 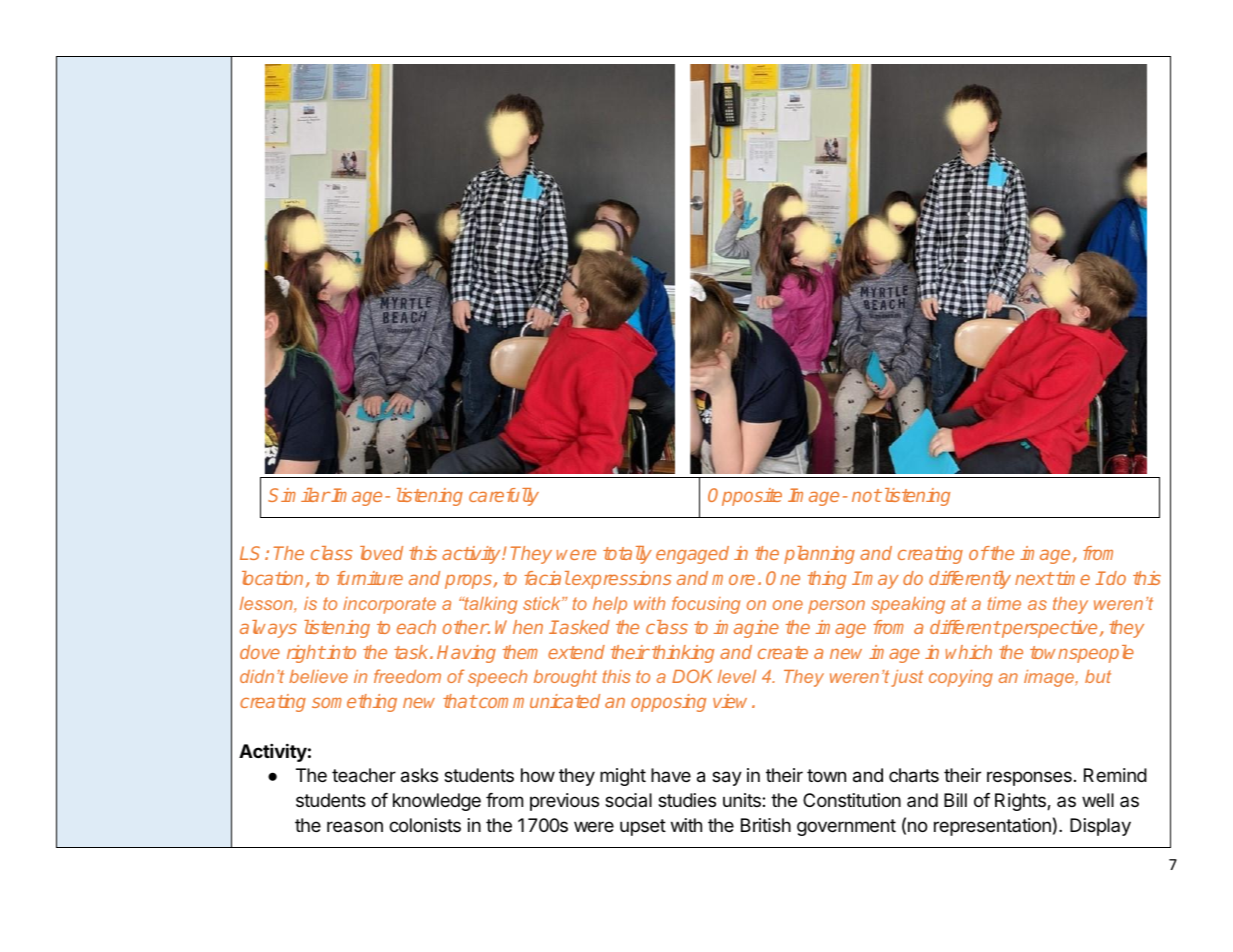 What do you see at coordinates (355, 826) in the image?
I see `reason` at bounding box center [355, 826].
